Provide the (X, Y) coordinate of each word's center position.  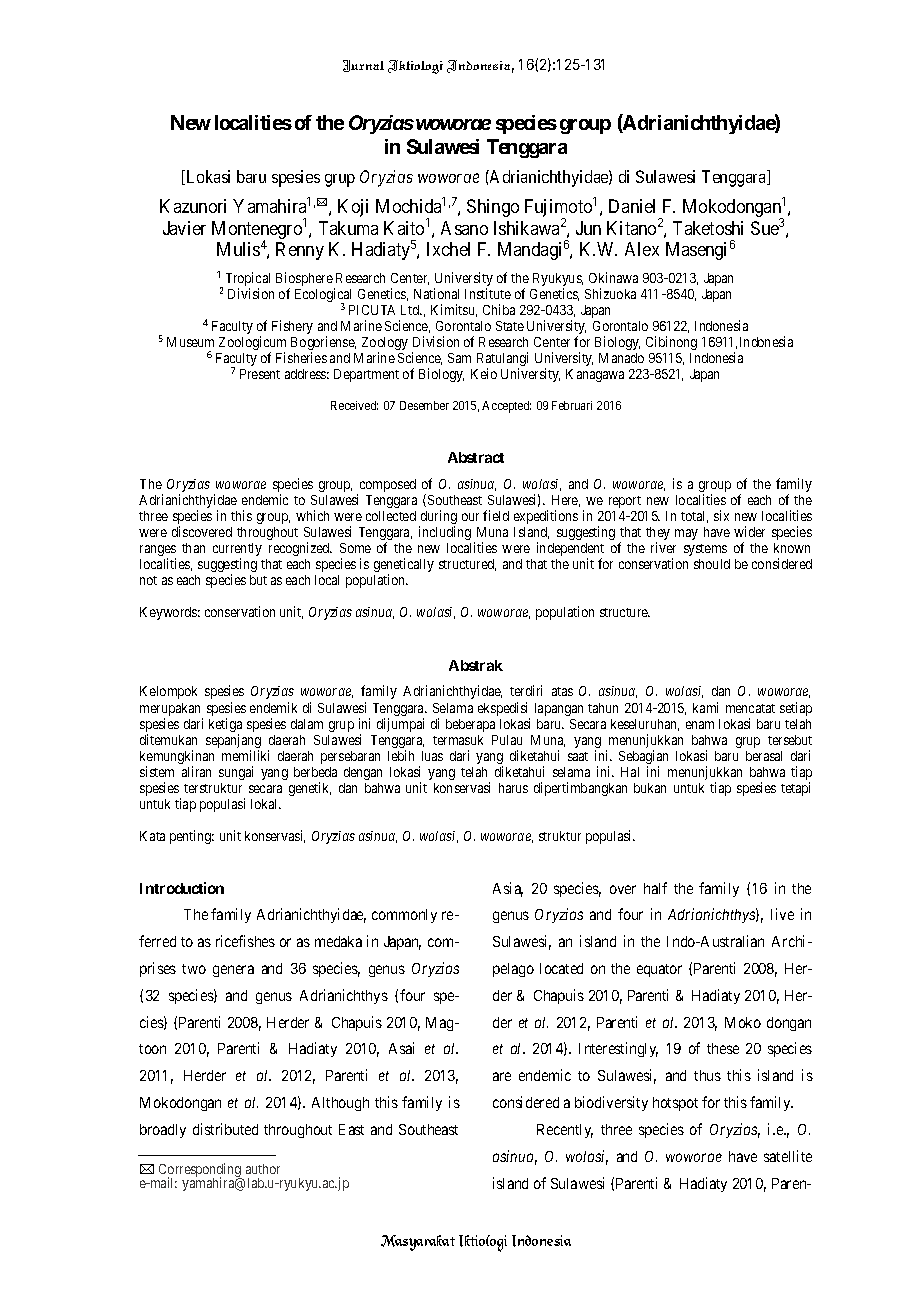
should (712, 564)
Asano (464, 228)
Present (260, 374)
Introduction (182, 888)
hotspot (675, 1104)
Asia (508, 889)
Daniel (632, 206)
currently (237, 551)
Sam (459, 358)
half (655, 888)
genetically (404, 566)
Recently (565, 1131)
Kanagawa (595, 375)
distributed (225, 1129)
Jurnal (363, 66)
